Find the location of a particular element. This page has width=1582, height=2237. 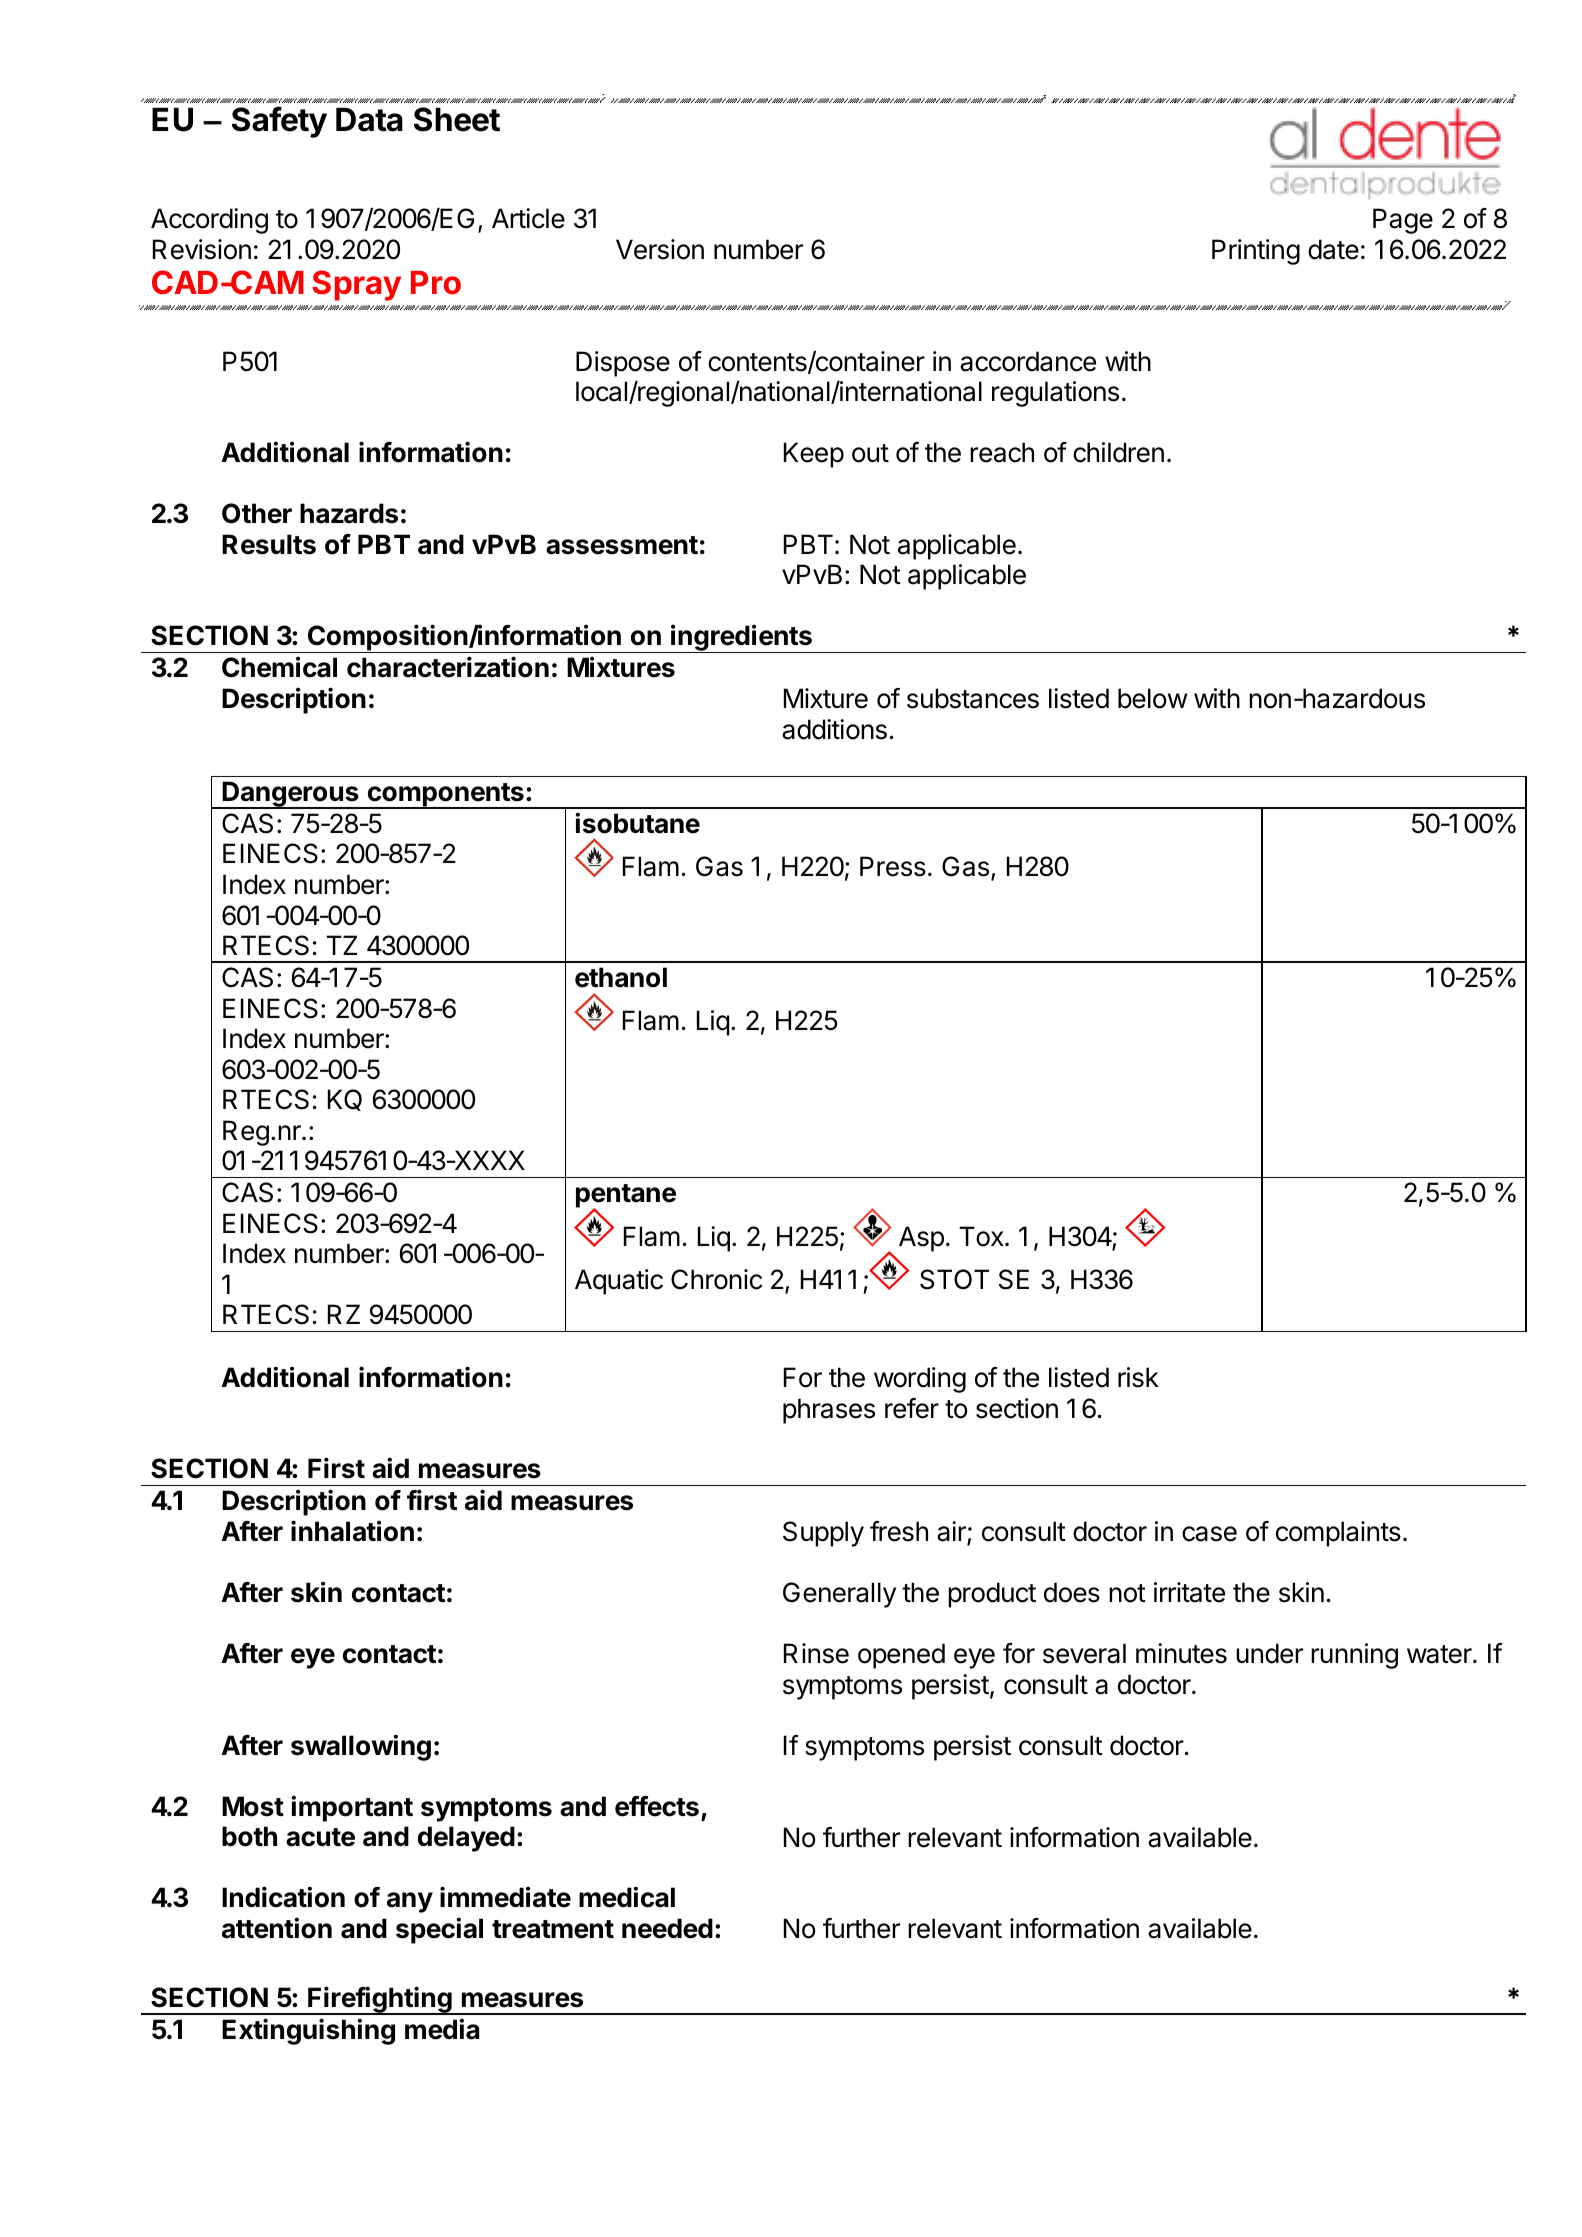

date is located at coordinates (1333, 249).
